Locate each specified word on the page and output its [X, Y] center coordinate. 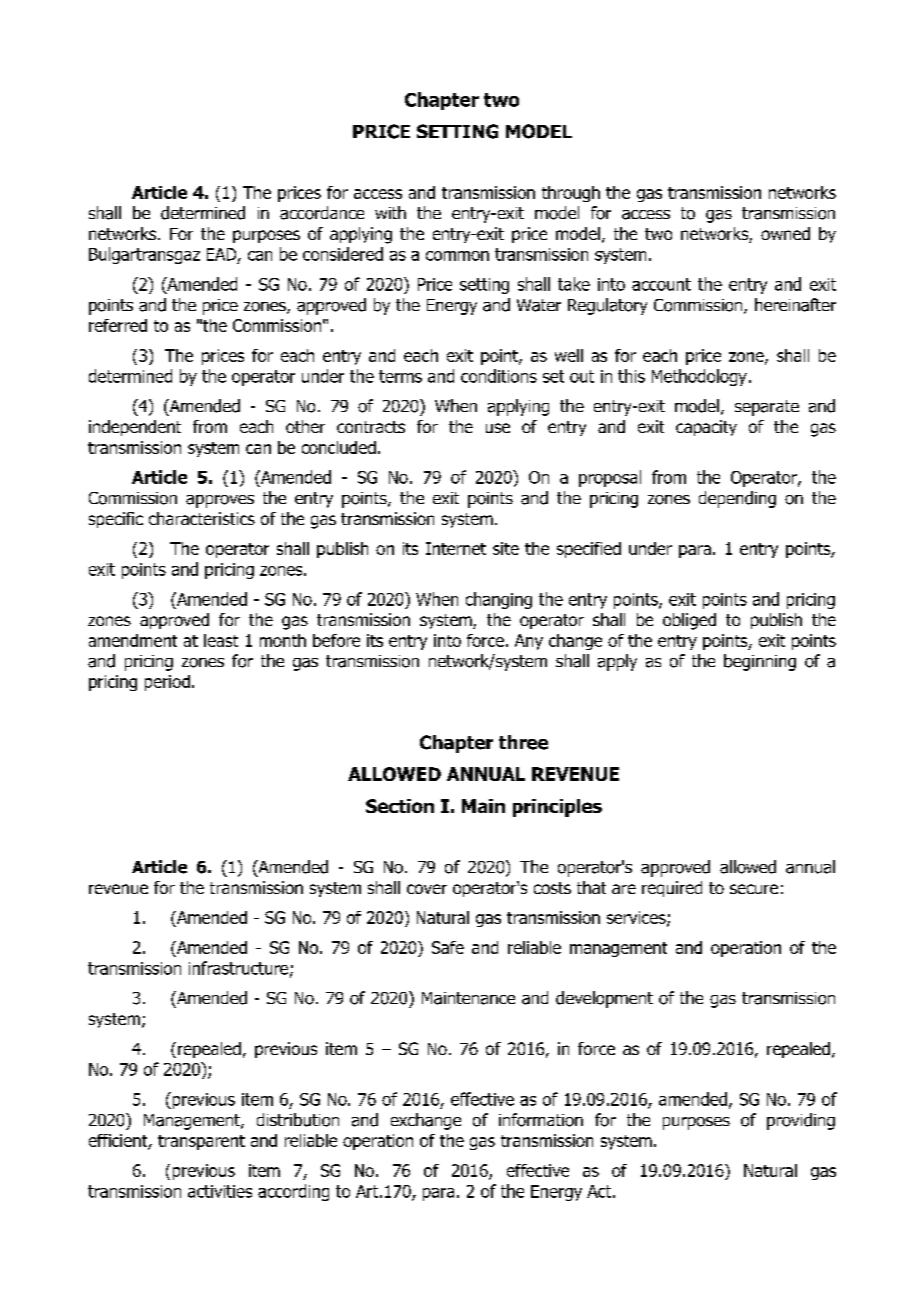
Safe [448, 947]
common [457, 256]
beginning [760, 662]
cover [427, 889]
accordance [322, 213]
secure [754, 889]
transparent [201, 1142]
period [167, 683]
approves [220, 501]
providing [801, 1121]
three [523, 742]
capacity [706, 428]
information [541, 1120]
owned [785, 233]
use [498, 428]
